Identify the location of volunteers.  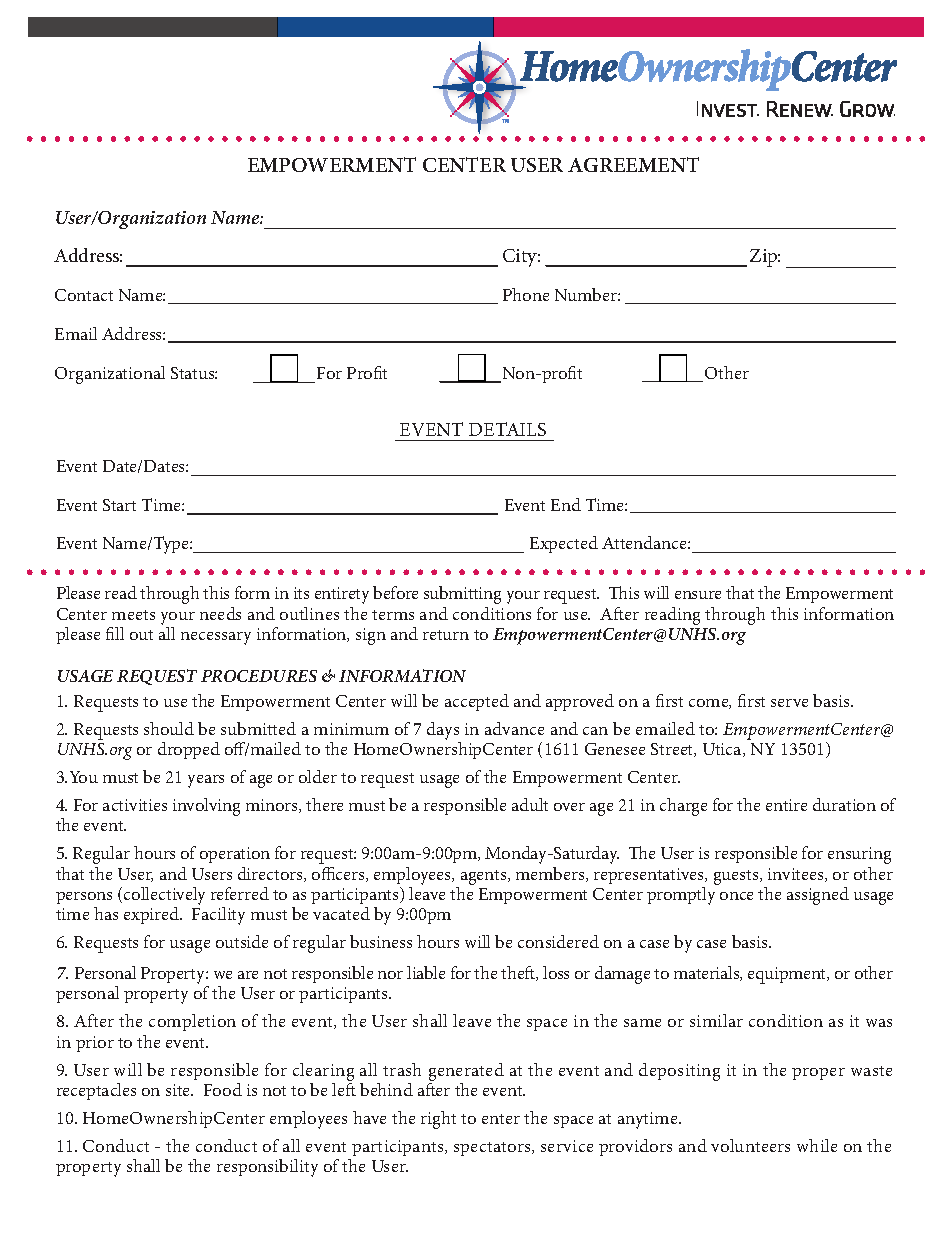
(750, 1145).
